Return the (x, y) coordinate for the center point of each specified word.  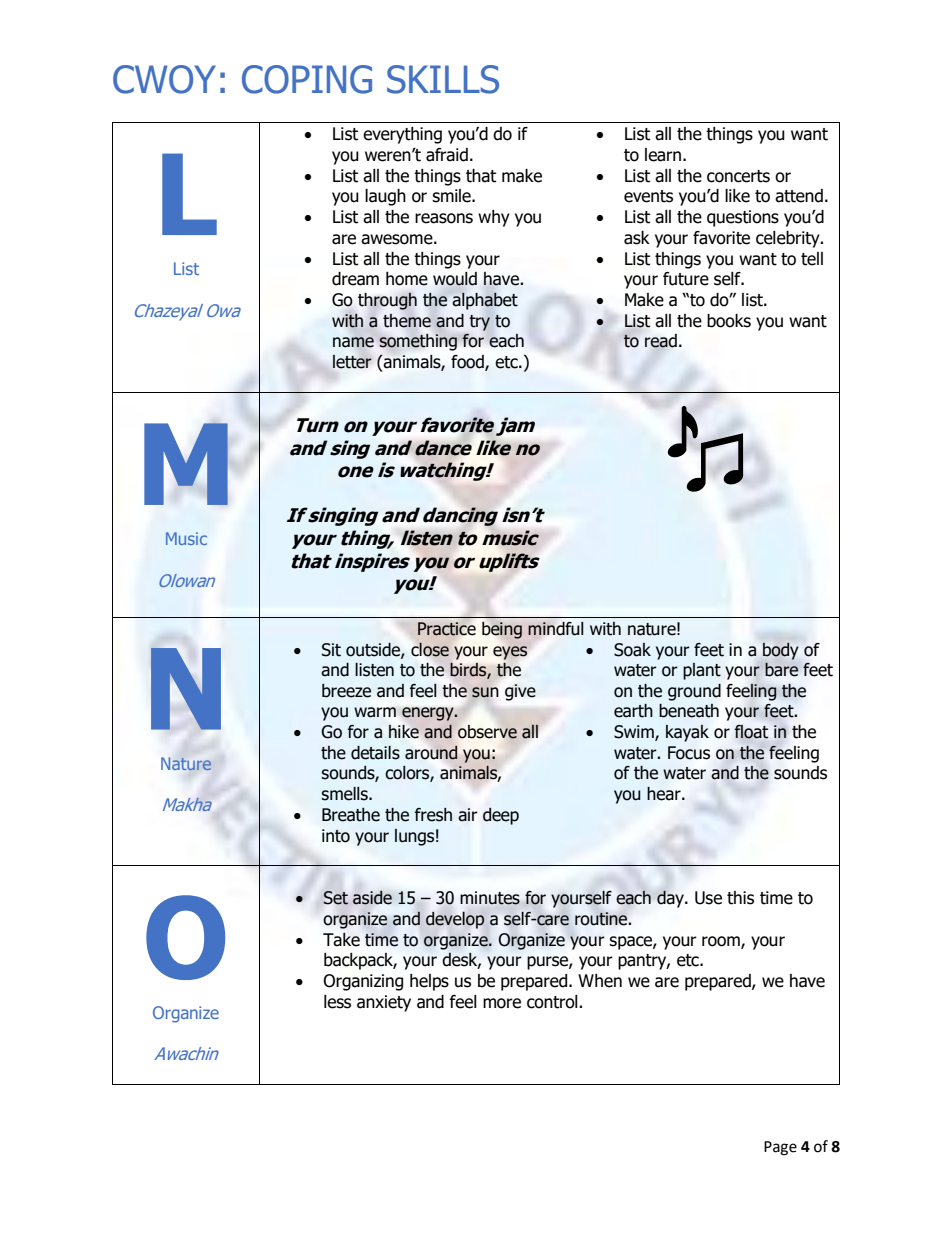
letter (352, 362)
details (375, 753)
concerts (738, 176)
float (751, 732)
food (468, 362)
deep (501, 816)
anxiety (384, 1003)
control (553, 1002)
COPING (307, 79)
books (729, 321)
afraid (447, 155)
